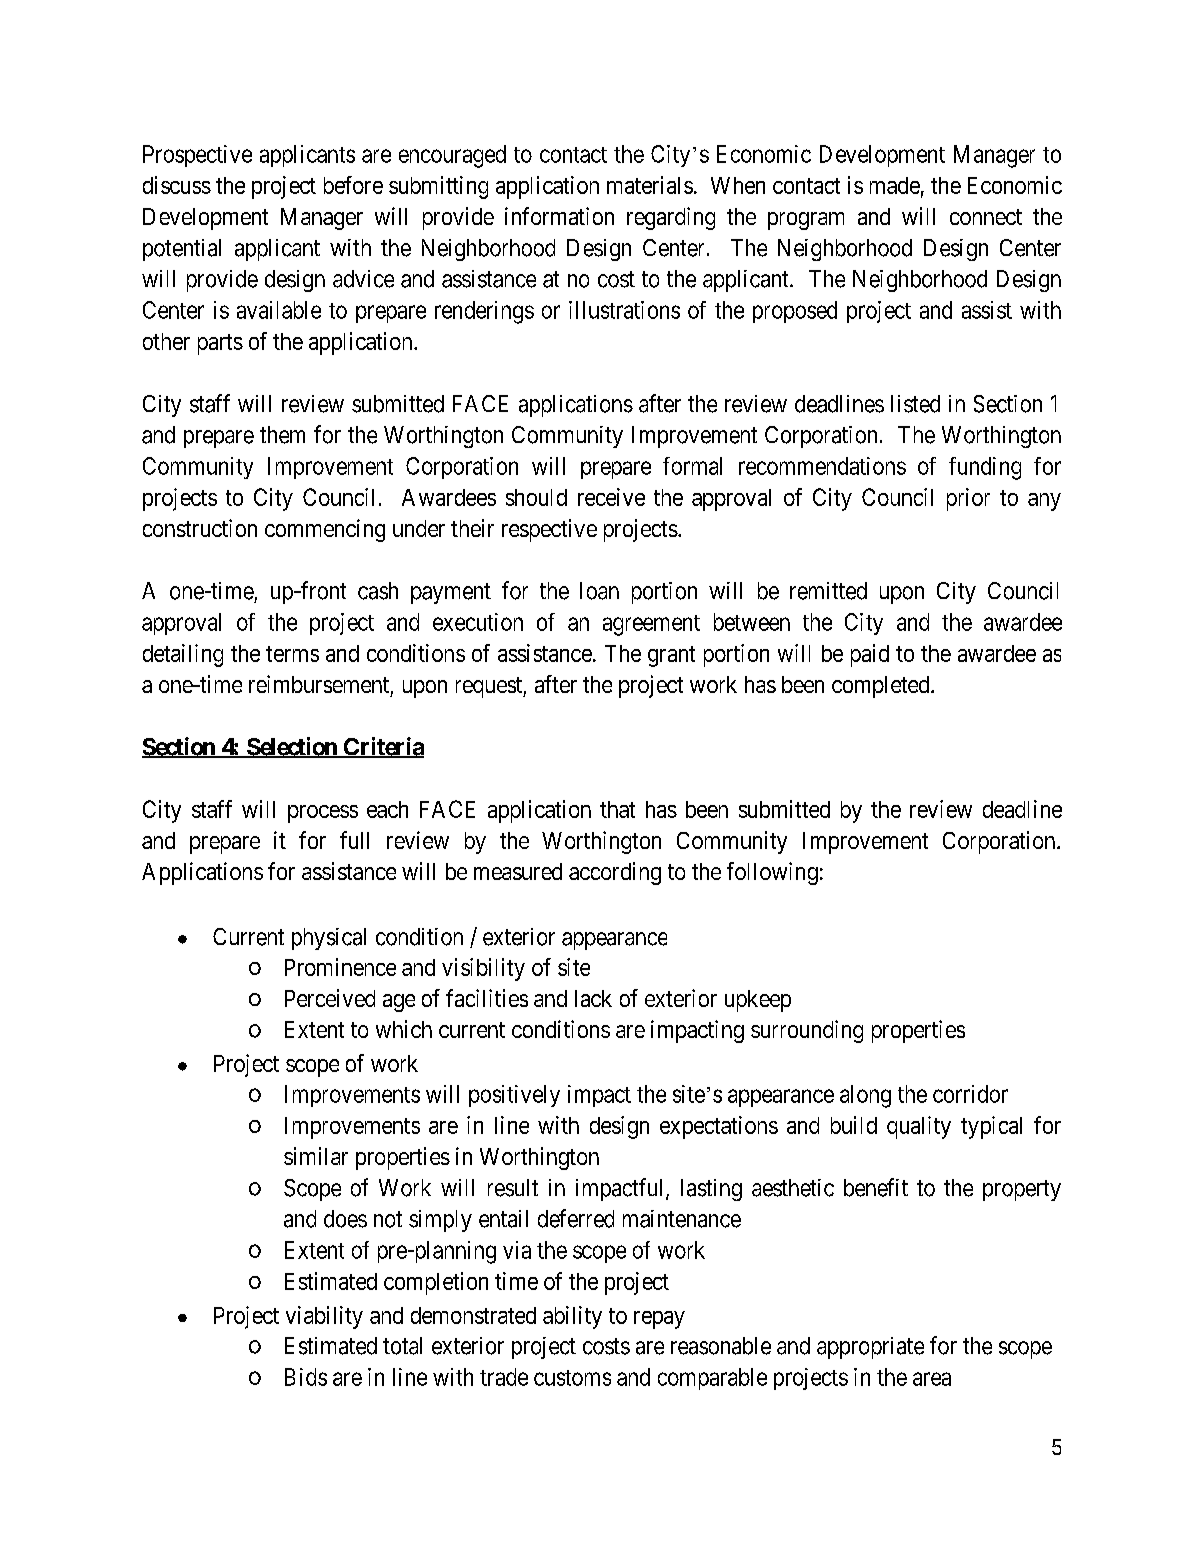  Describe the element at coordinates (970, 1094) in the page. I see `corridor` at that location.
